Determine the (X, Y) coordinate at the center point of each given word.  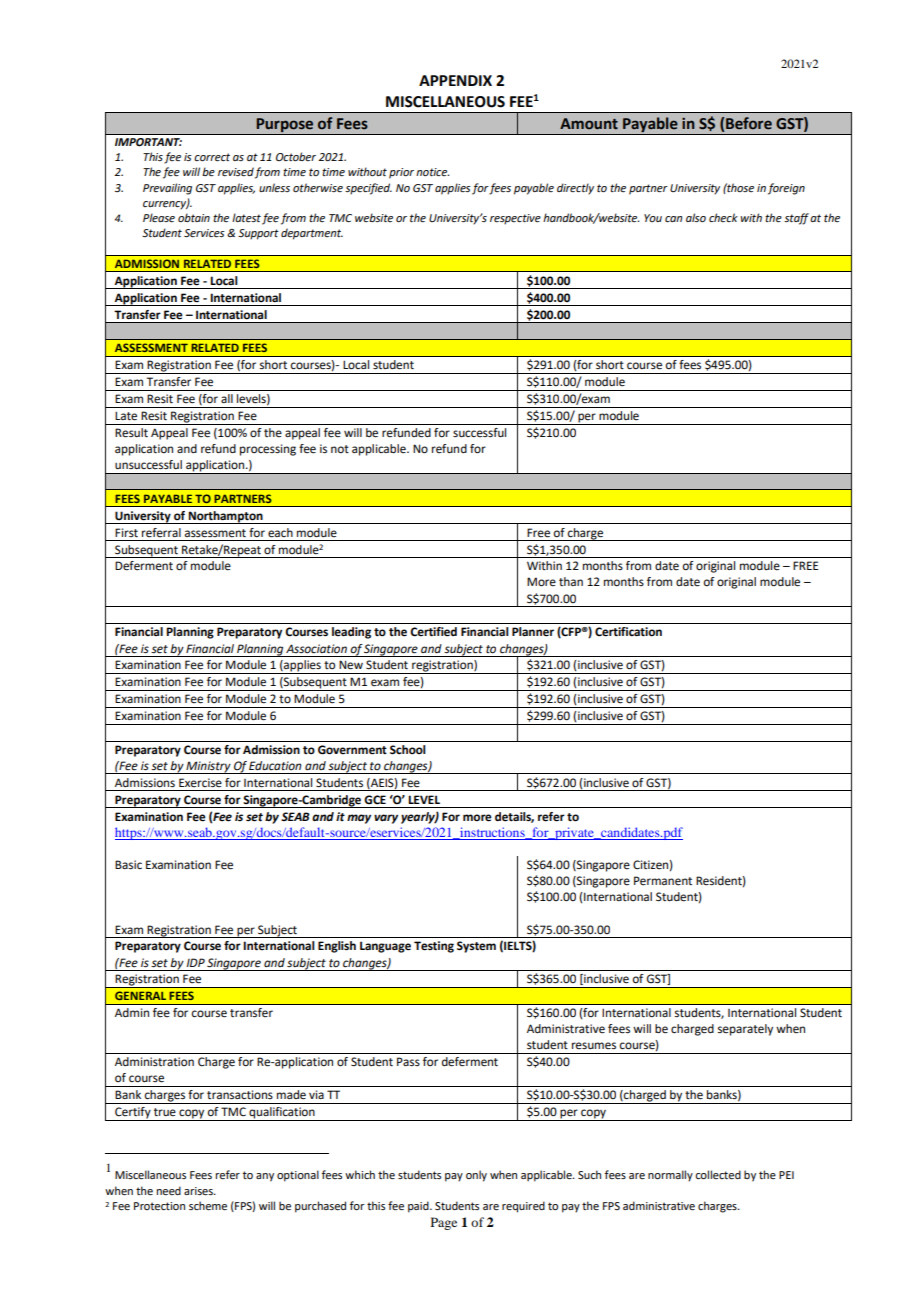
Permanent (663, 881)
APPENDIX (455, 80)
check (723, 217)
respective (515, 219)
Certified (433, 632)
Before (749, 123)
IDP (196, 962)
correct (212, 157)
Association (316, 649)
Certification (628, 632)
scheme (208, 1205)
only (476, 1176)
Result (131, 433)
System (476, 947)
